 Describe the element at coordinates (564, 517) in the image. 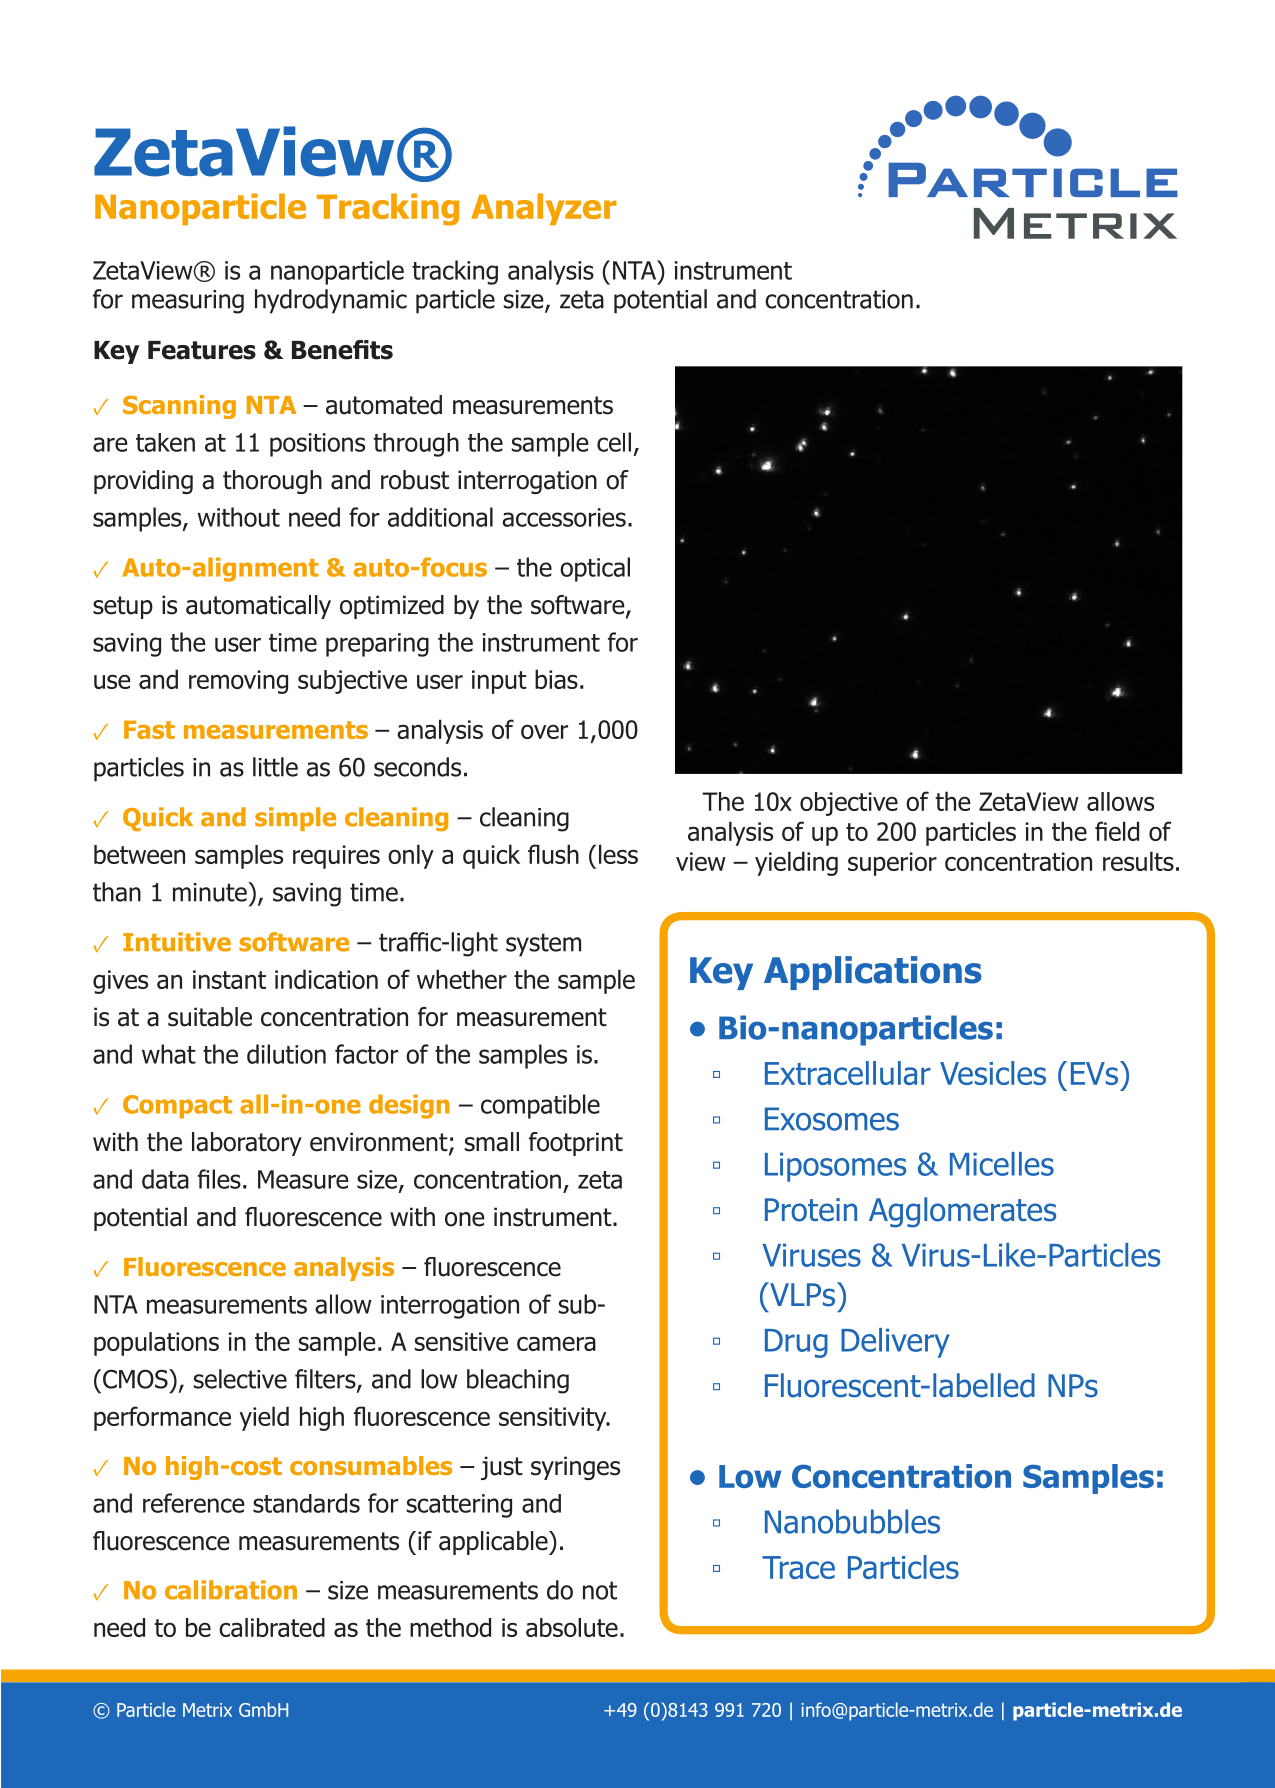

I see `accessories` at that location.
